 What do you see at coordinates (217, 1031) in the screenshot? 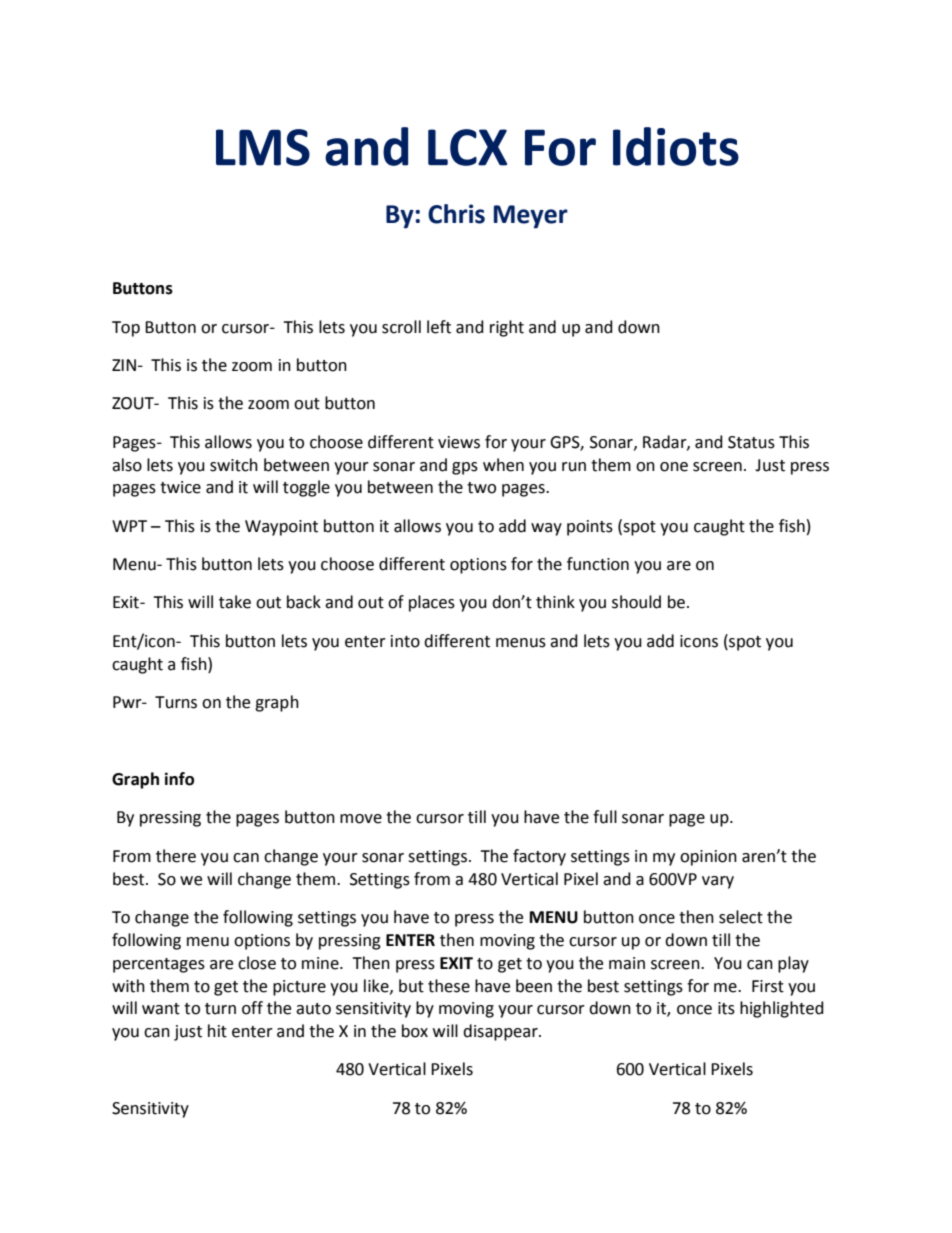
I see `hit` at bounding box center [217, 1031].
